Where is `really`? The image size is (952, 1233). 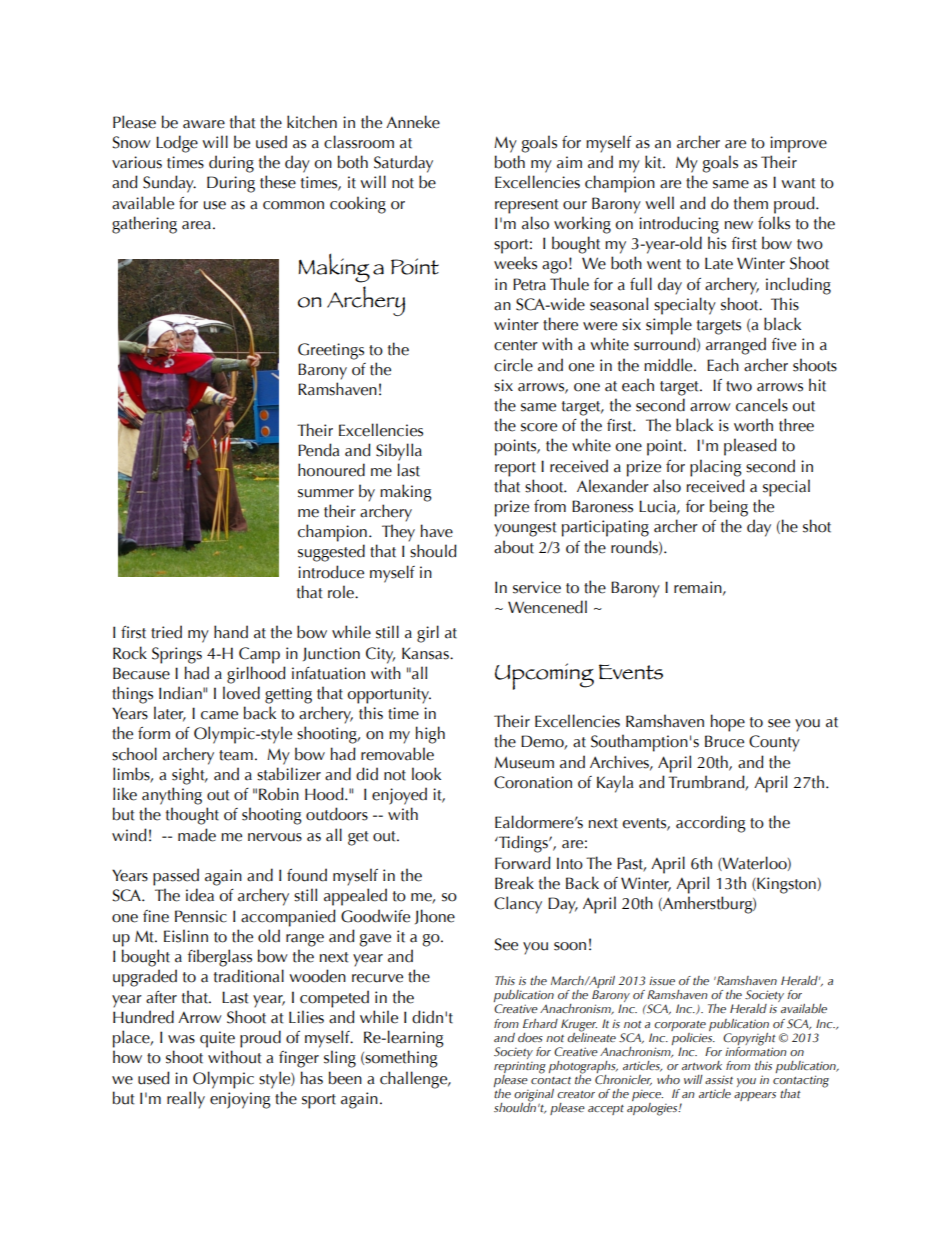 really is located at coordinates (186, 1100).
